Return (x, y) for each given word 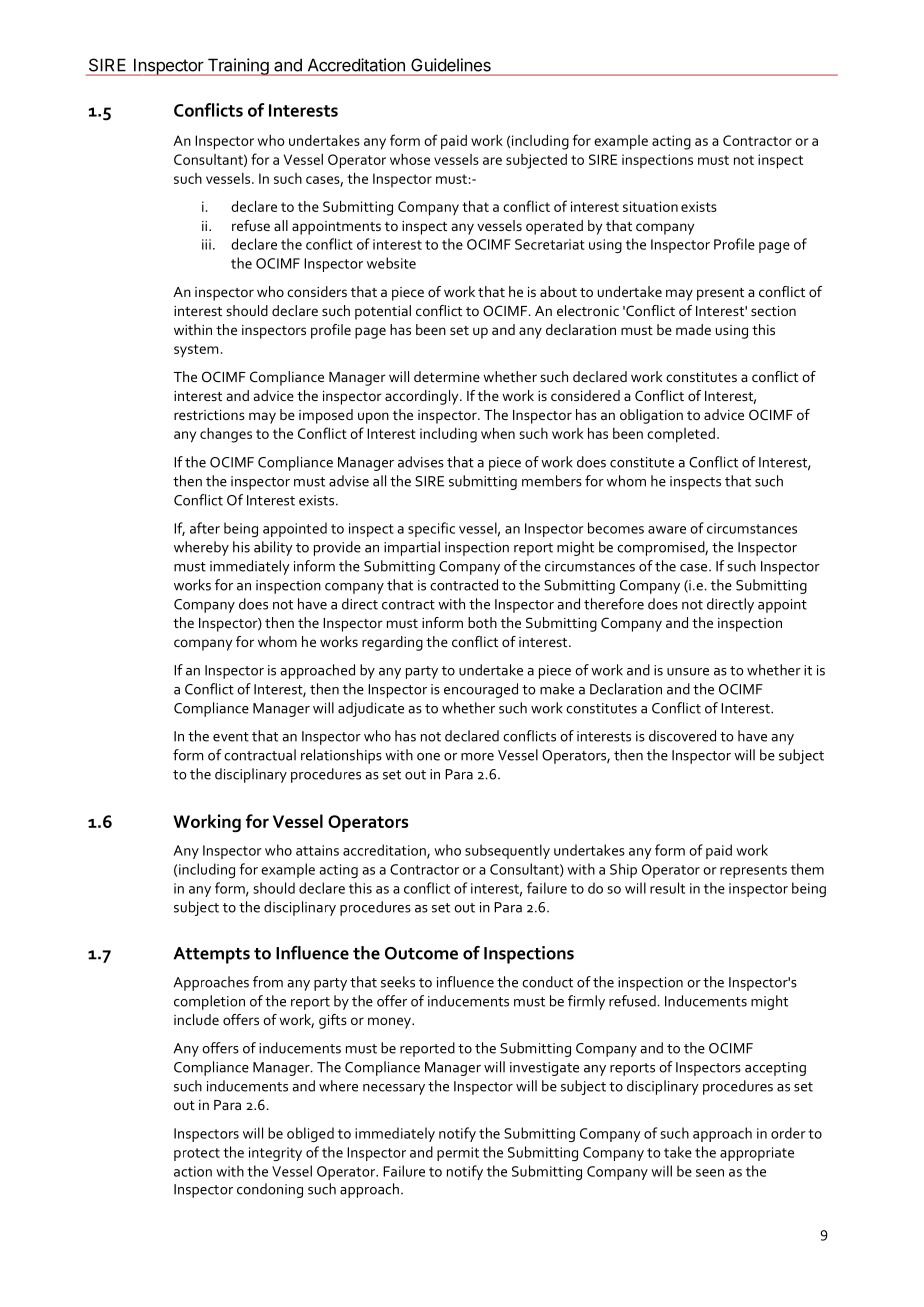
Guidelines (451, 65)
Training (238, 67)
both (482, 622)
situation (650, 206)
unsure (688, 672)
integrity (275, 1154)
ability (273, 548)
